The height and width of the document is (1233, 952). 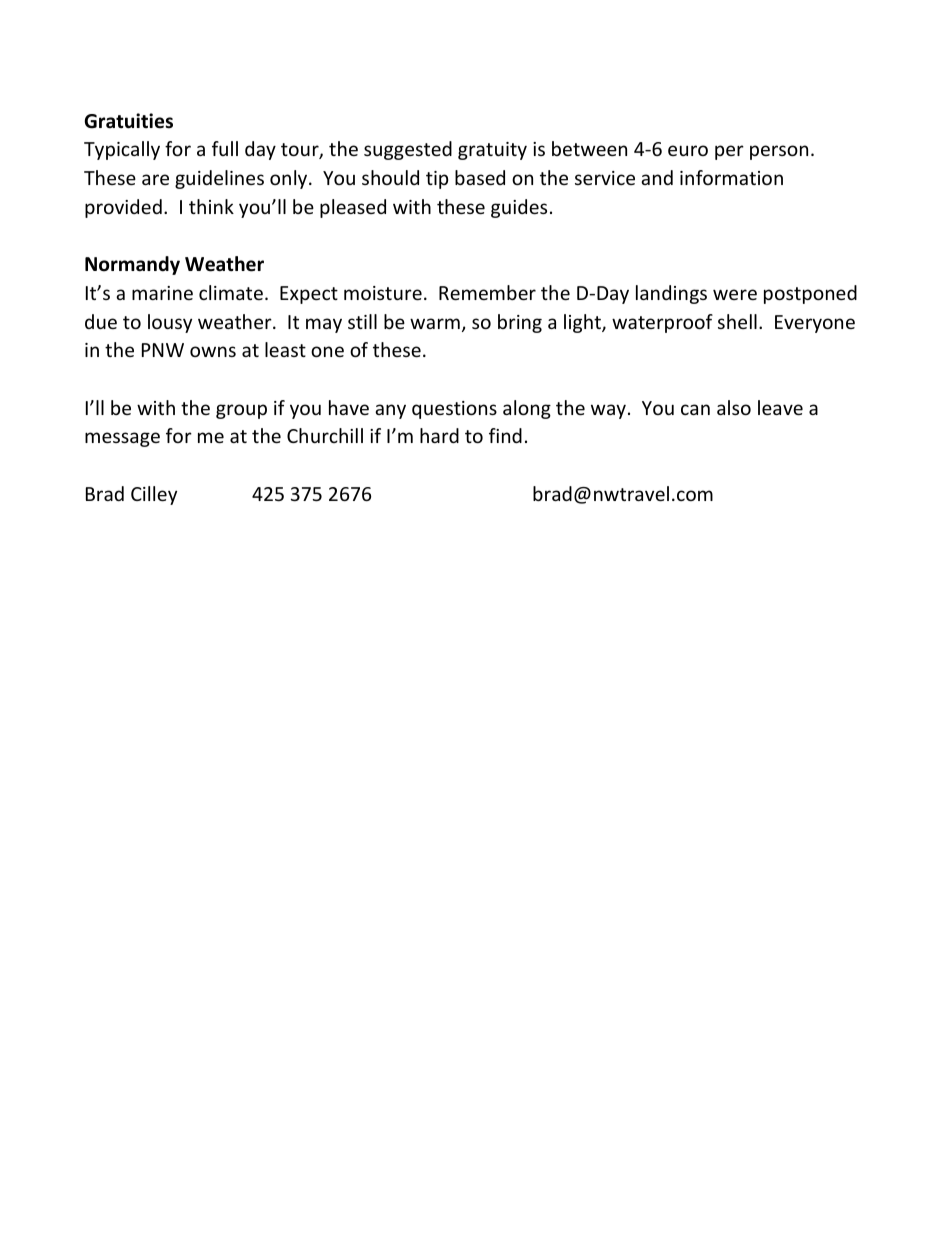 What do you see at coordinates (519, 208) in the document?
I see `guides` at bounding box center [519, 208].
